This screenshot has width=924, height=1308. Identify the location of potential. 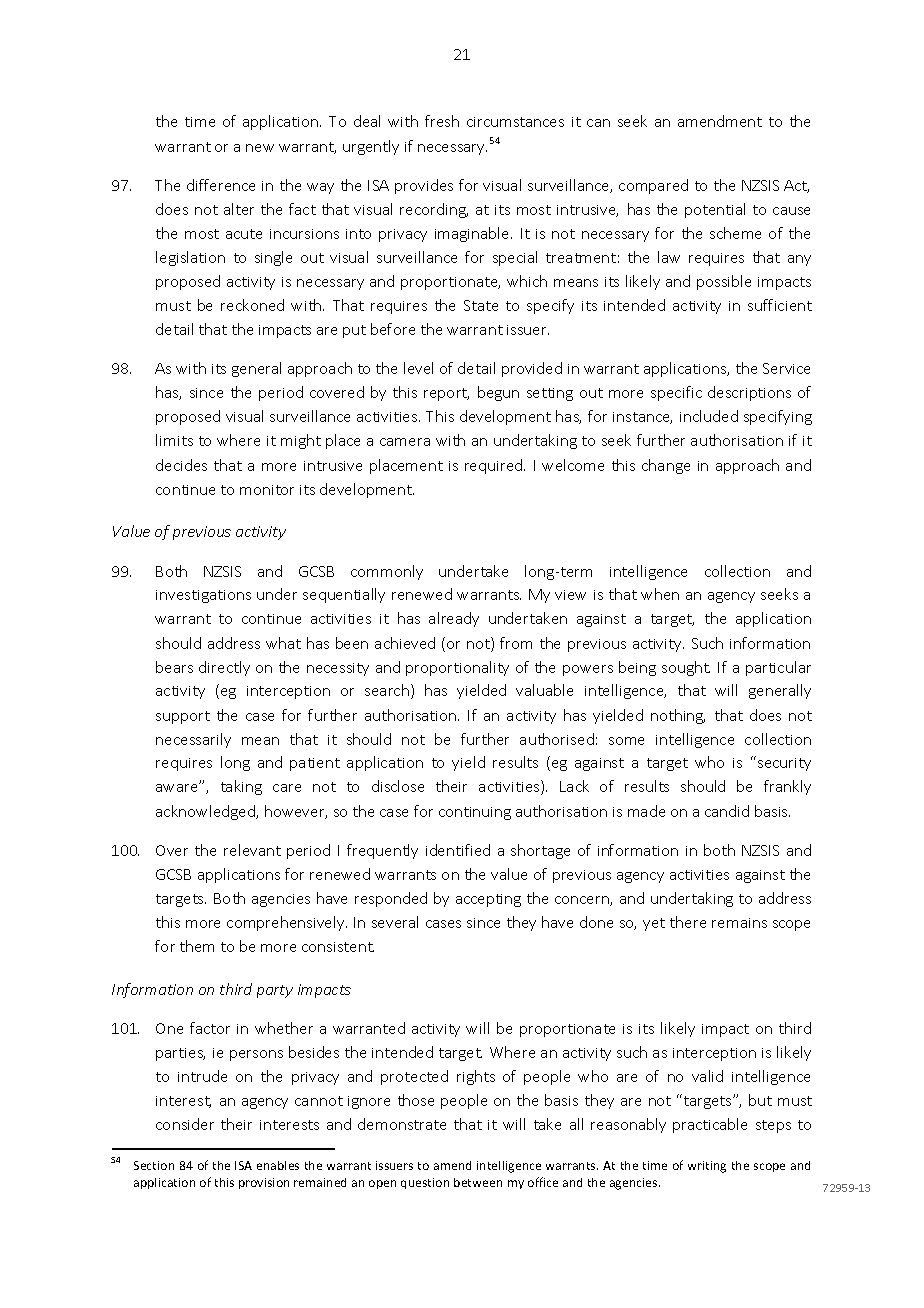
(715, 210).
